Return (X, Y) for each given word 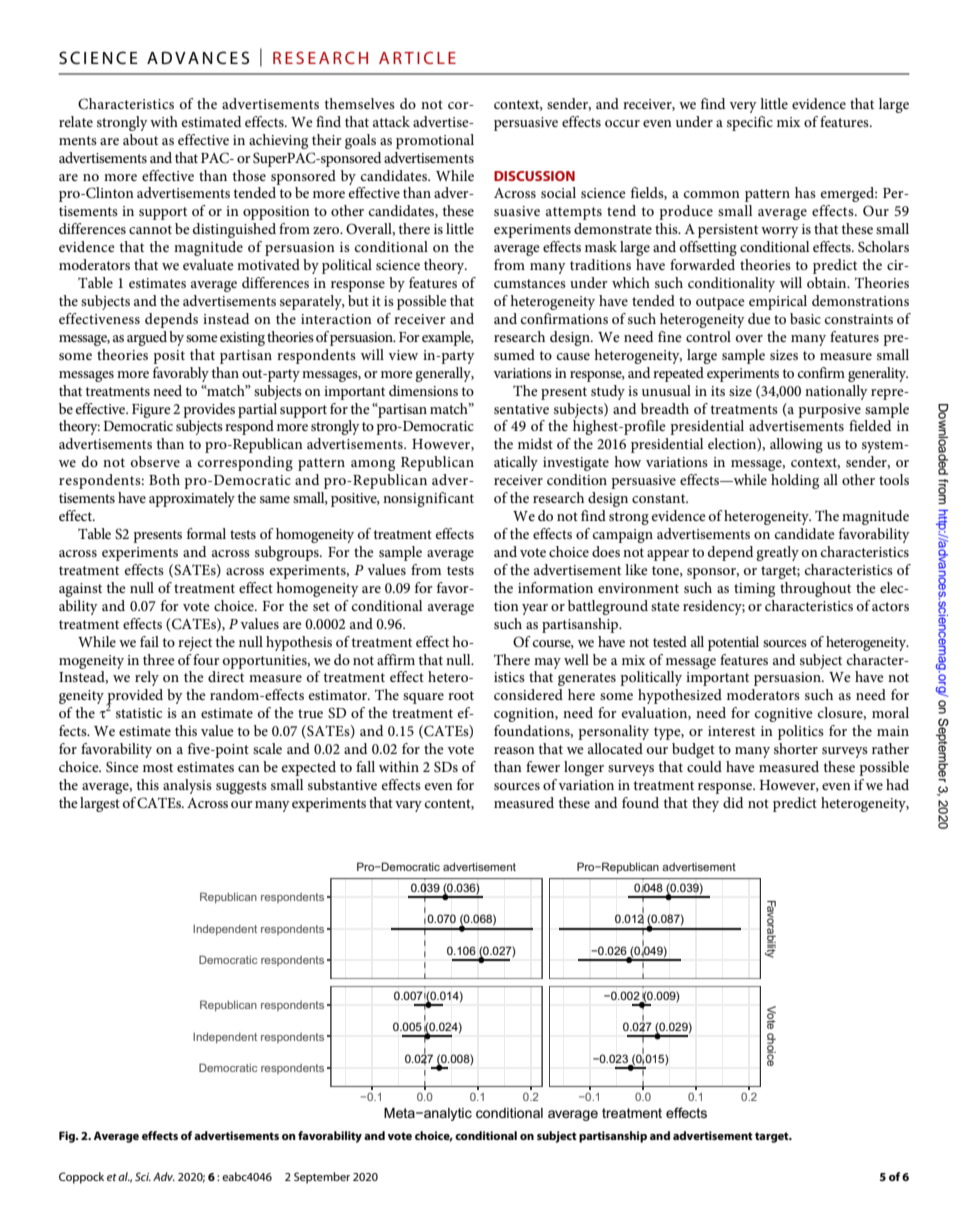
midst (535, 443)
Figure (151, 411)
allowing (796, 445)
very (743, 107)
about (140, 139)
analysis (187, 786)
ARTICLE (417, 57)
